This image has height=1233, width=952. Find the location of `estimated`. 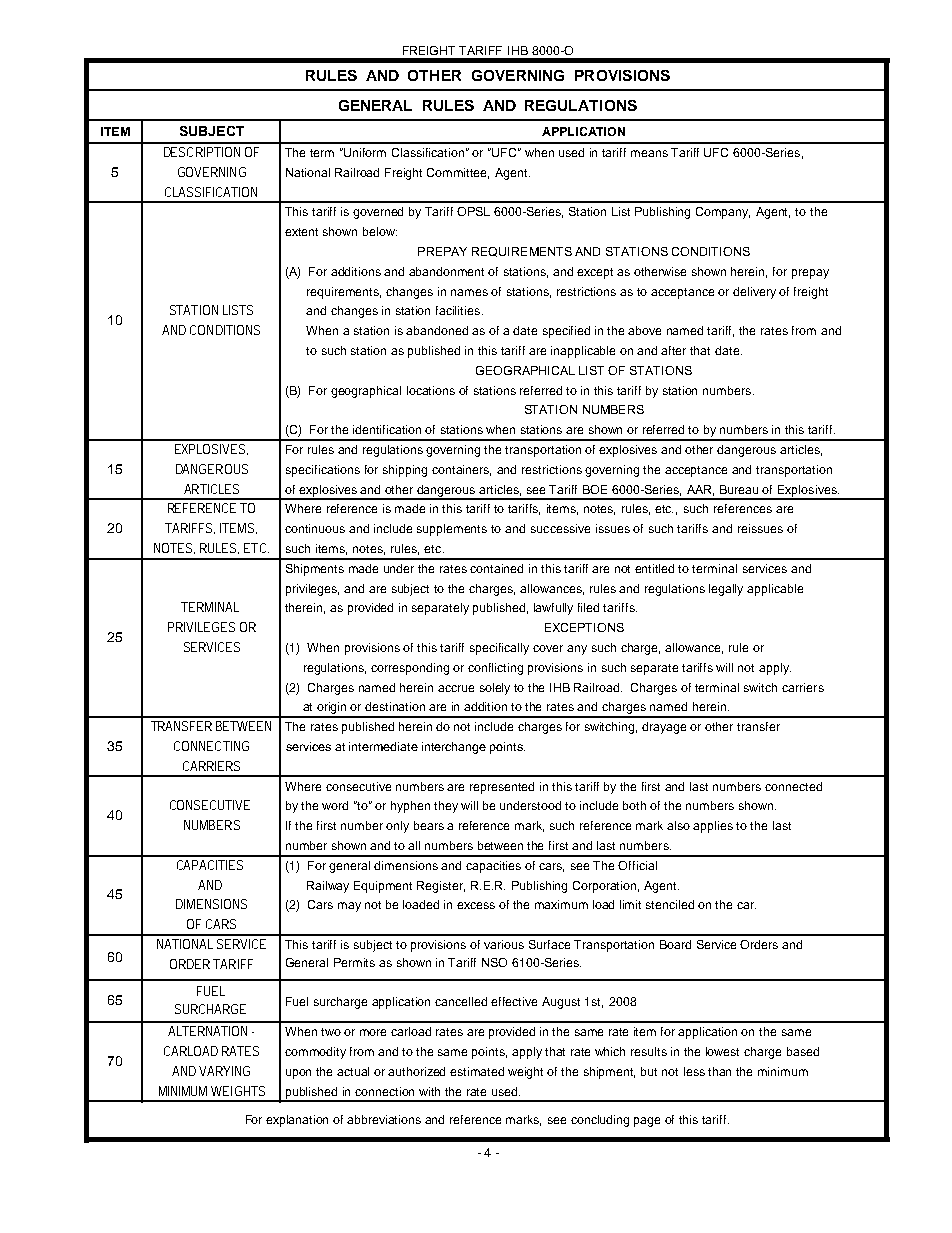

estimated is located at coordinates (477, 1071).
